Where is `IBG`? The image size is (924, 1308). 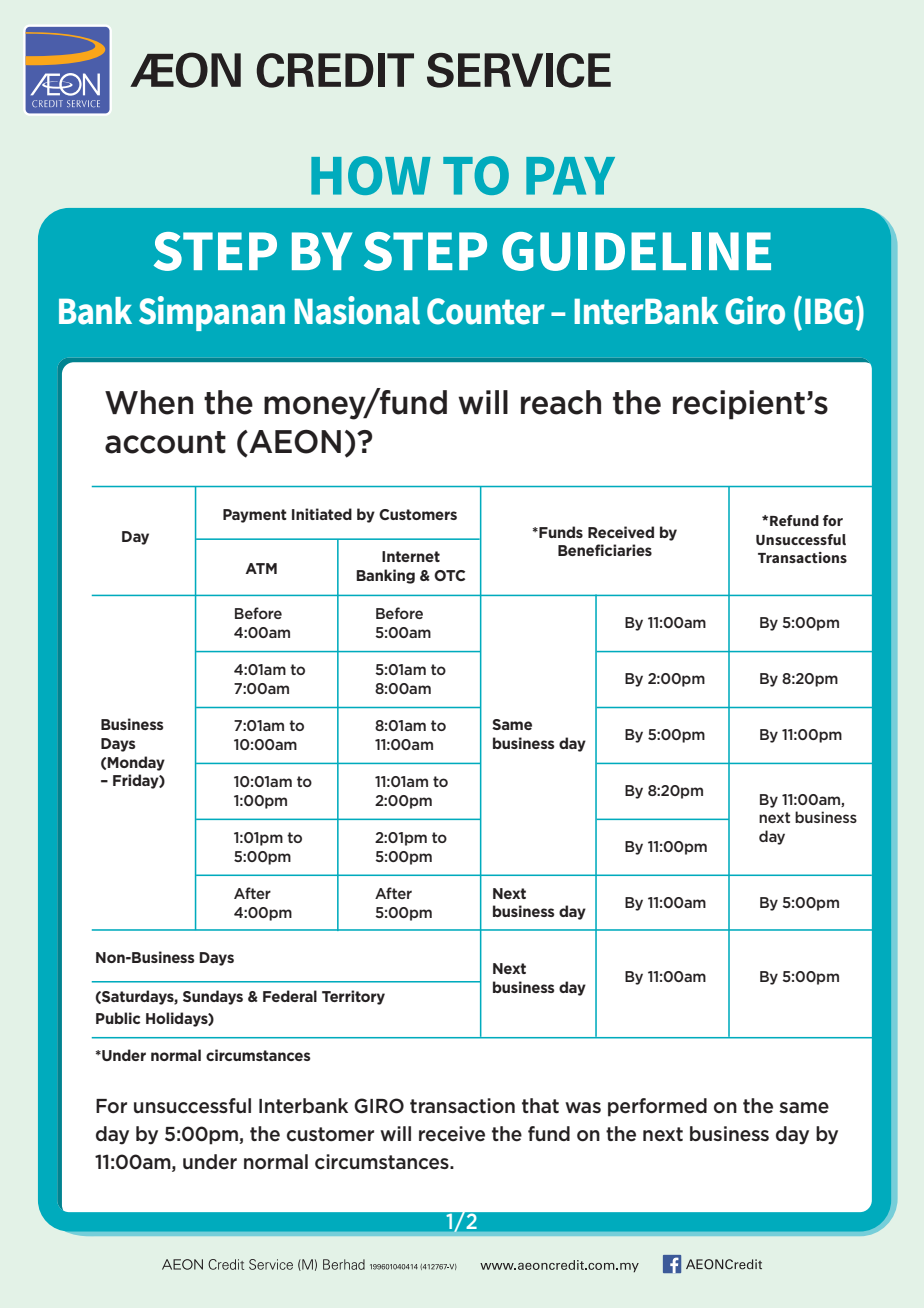
IBG is located at coordinates (829, 311).
